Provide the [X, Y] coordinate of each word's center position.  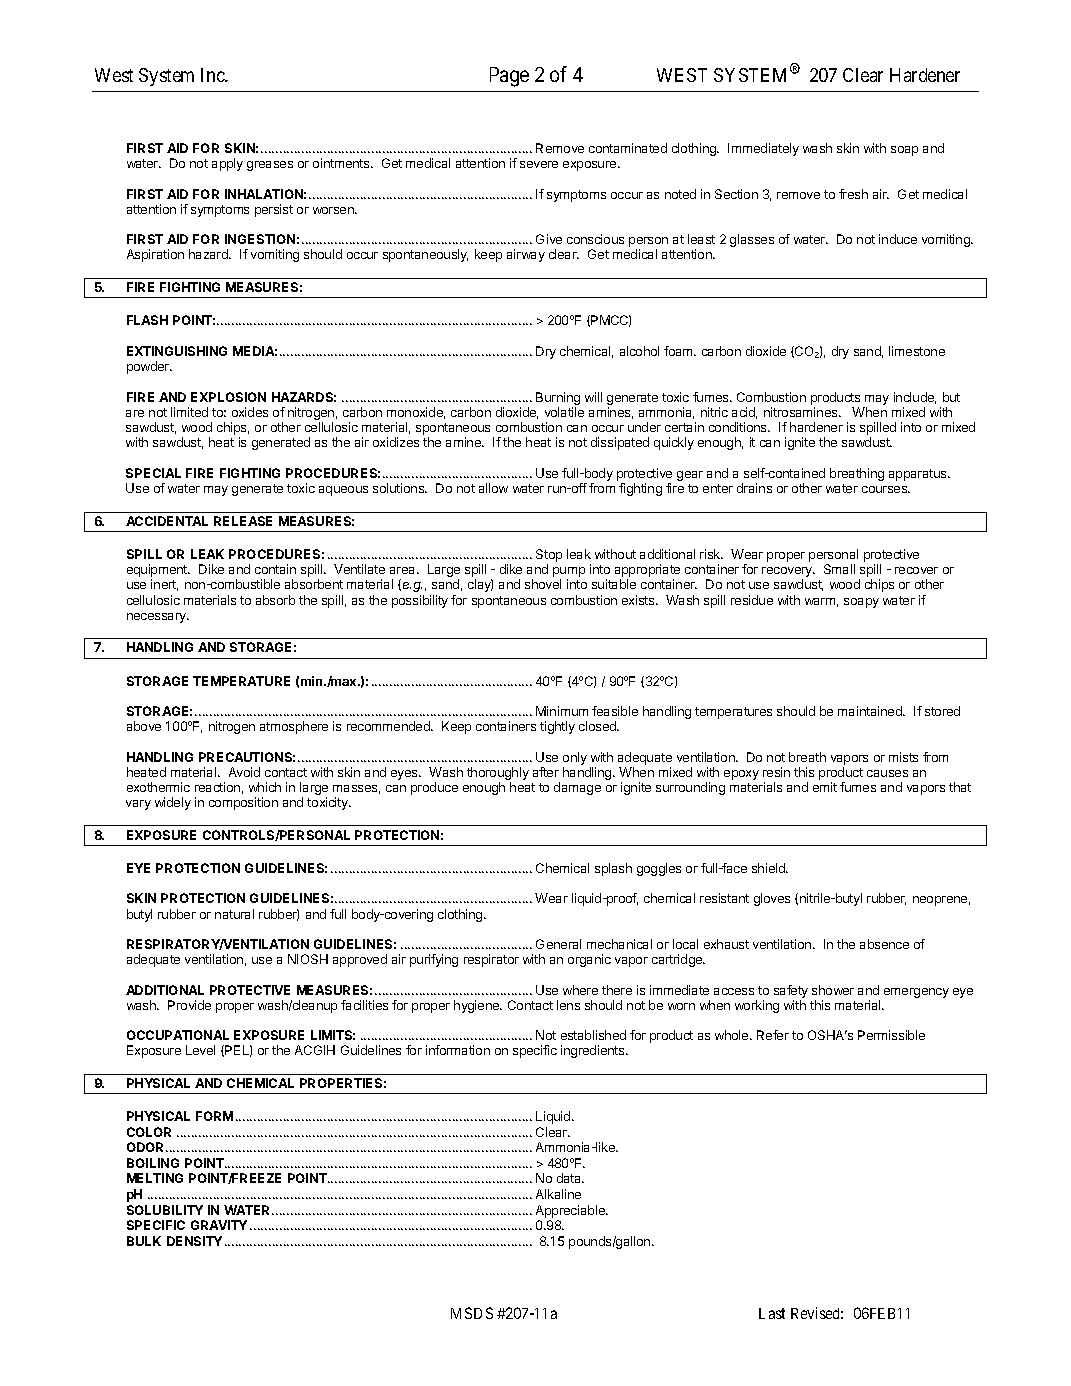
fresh [853, 194]
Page [509, 77]
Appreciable [571, 1211]
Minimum [562, 711]
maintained [871, 711]
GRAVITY [219, 1225]
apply [227, 164]
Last [772, 1313]
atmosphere [294, 727]
